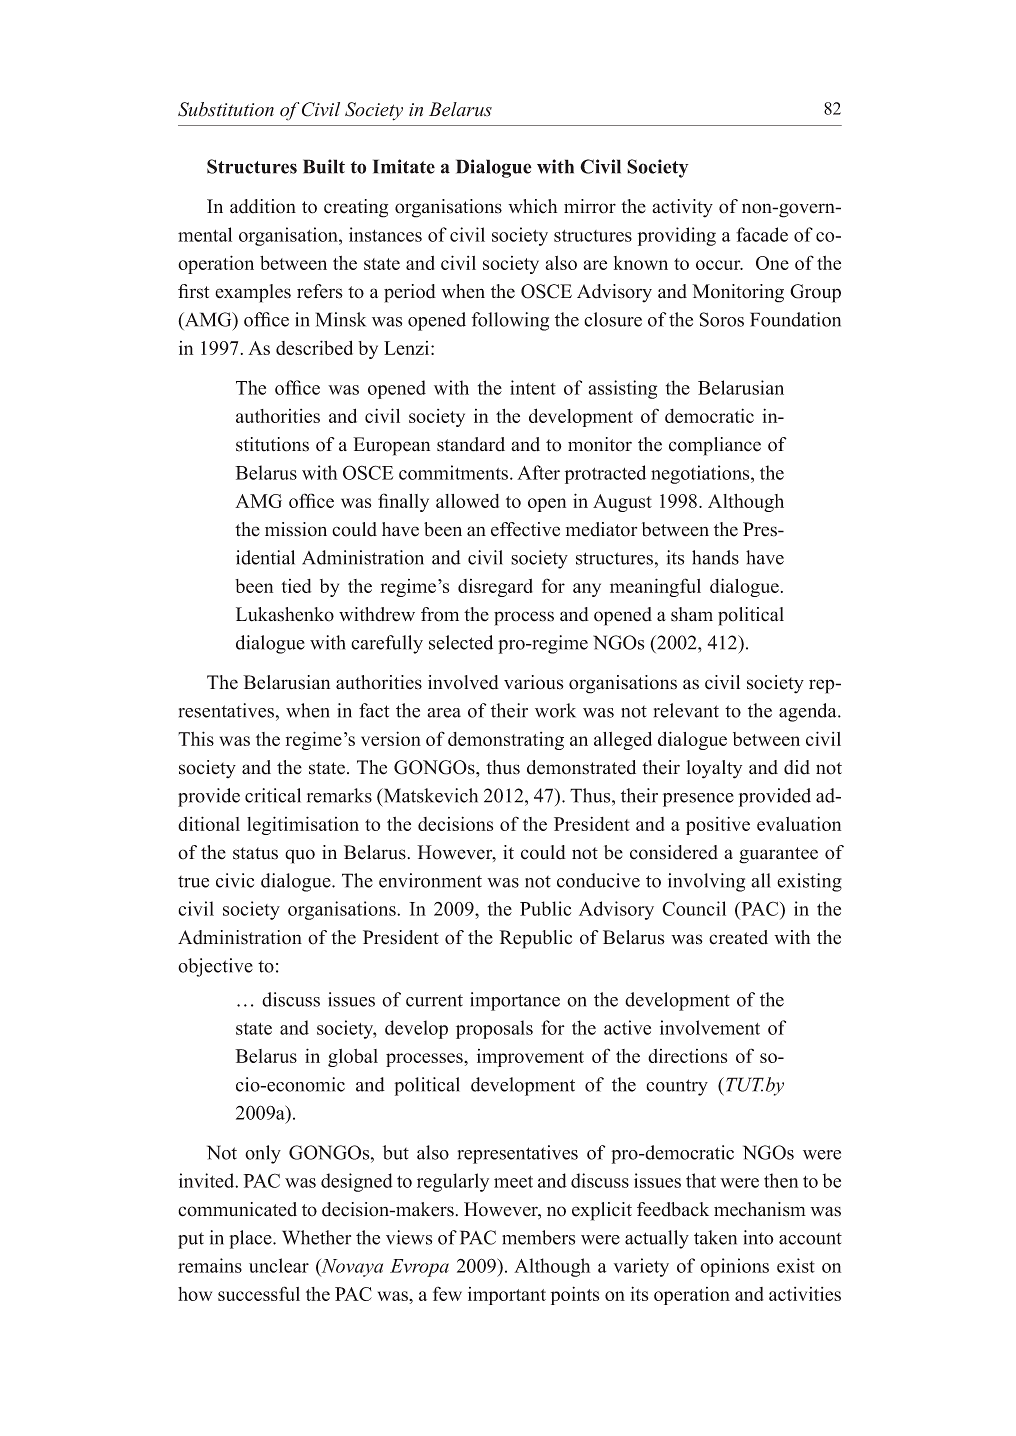 The image size is (1016, 1436). I want to click on opinions, so click(734, 1267).
